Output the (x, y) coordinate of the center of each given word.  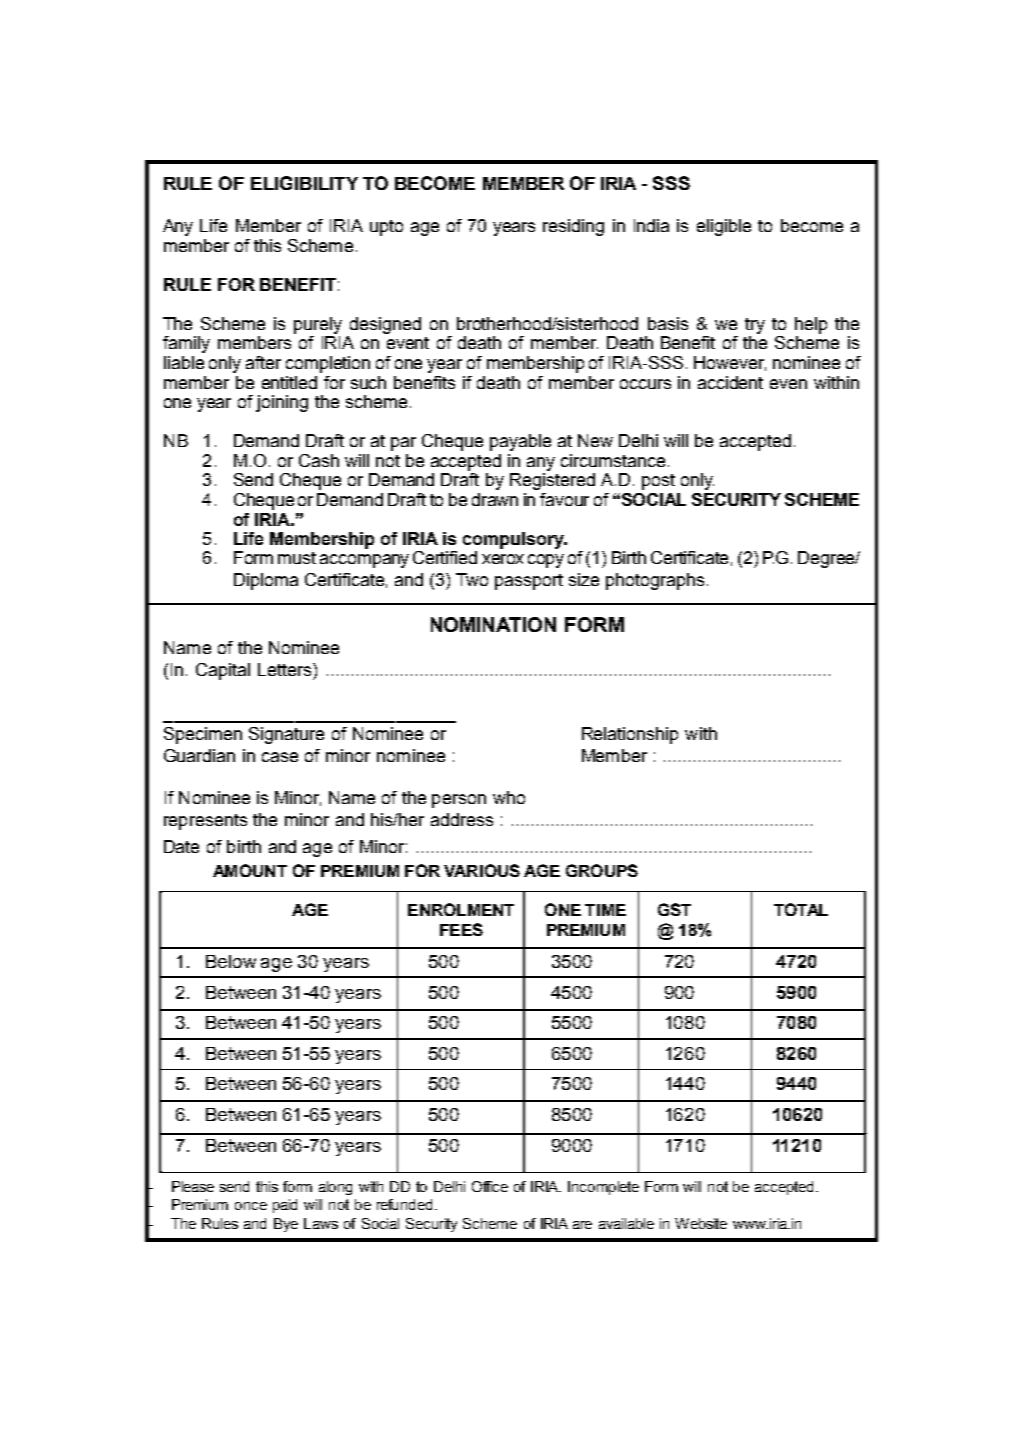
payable (520, 442)
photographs (655, 581)
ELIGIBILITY (304, 183)
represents (205, 822)
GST (674, 909)
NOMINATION (493, 624)
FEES (461, 929)
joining (282, 403)
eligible (724, 227)
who (509, 797)
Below (231, 961)
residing (573, 227)
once (251, 1206)
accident (730, 382)
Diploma (266, 581)
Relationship (630, 735)
